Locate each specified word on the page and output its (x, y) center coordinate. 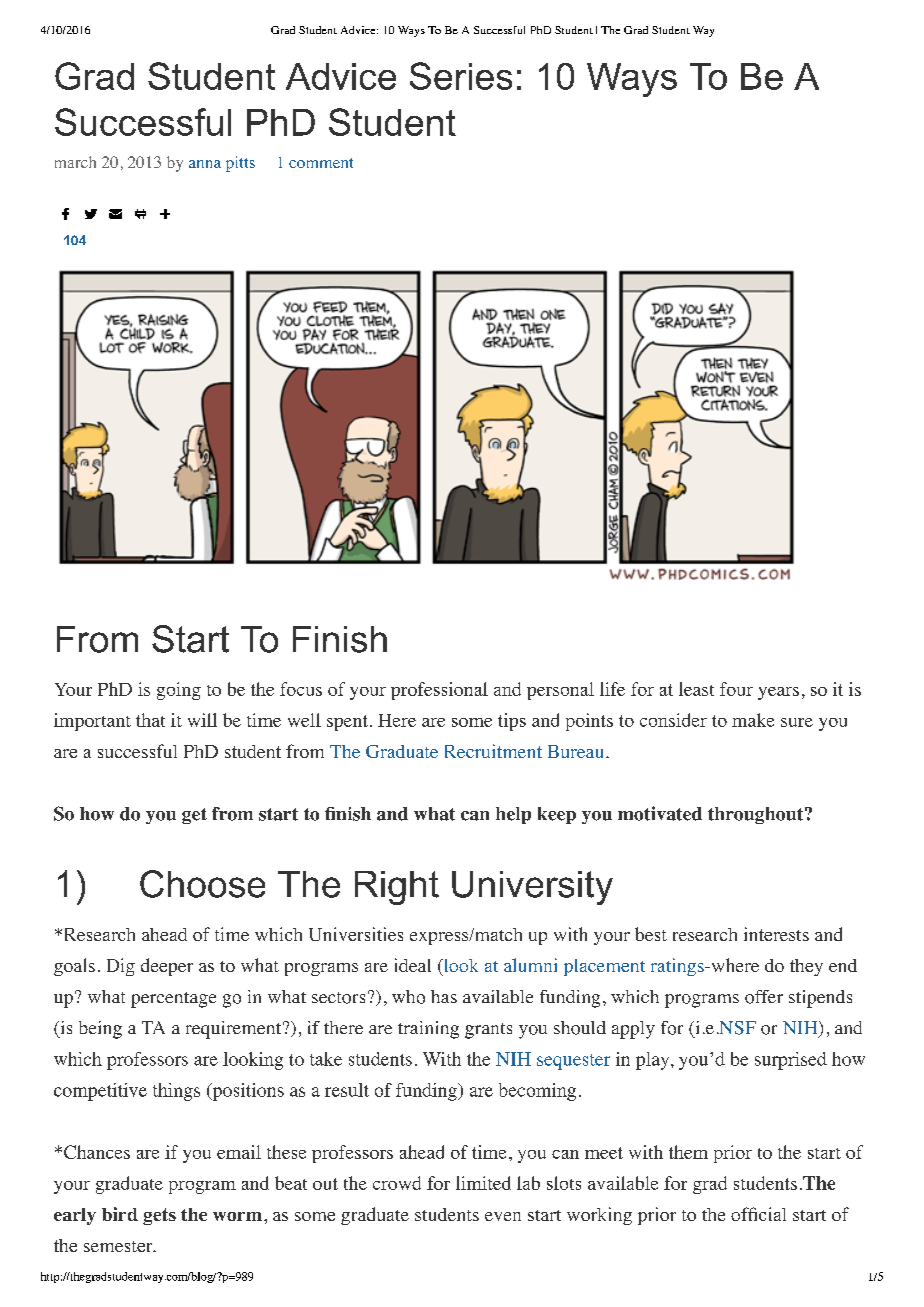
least (696, 689)
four (736, 689)
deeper (167, 967)
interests (776, 934)
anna (205, 164)
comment (321, 163)
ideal (413, 965)
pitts (240, 164)
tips (512, 722)
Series (461, 76)
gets (159, 1216)
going (179, 691)
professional (439, 691)
